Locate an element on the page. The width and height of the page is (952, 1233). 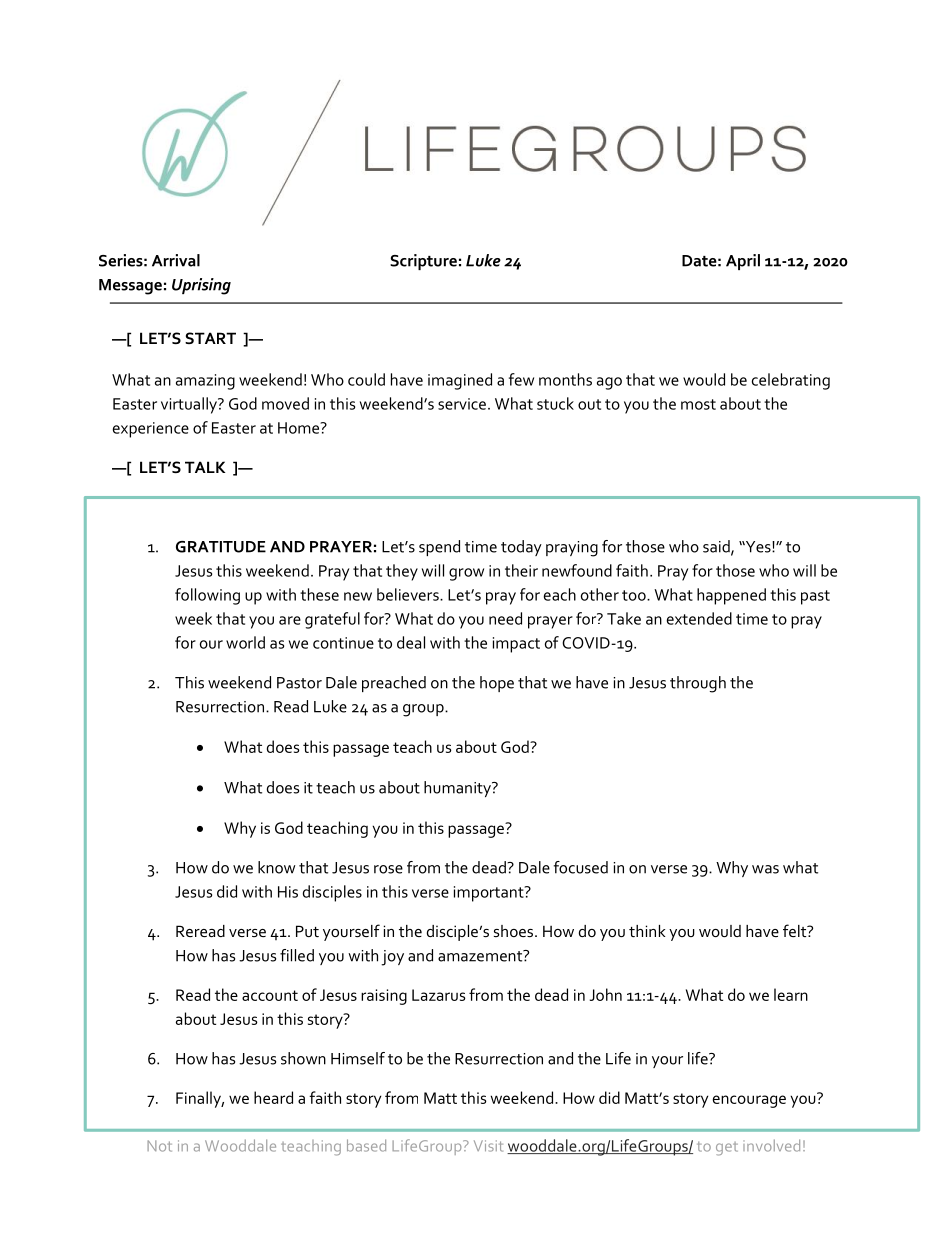
Not is located at coordinates (159, 1146).
